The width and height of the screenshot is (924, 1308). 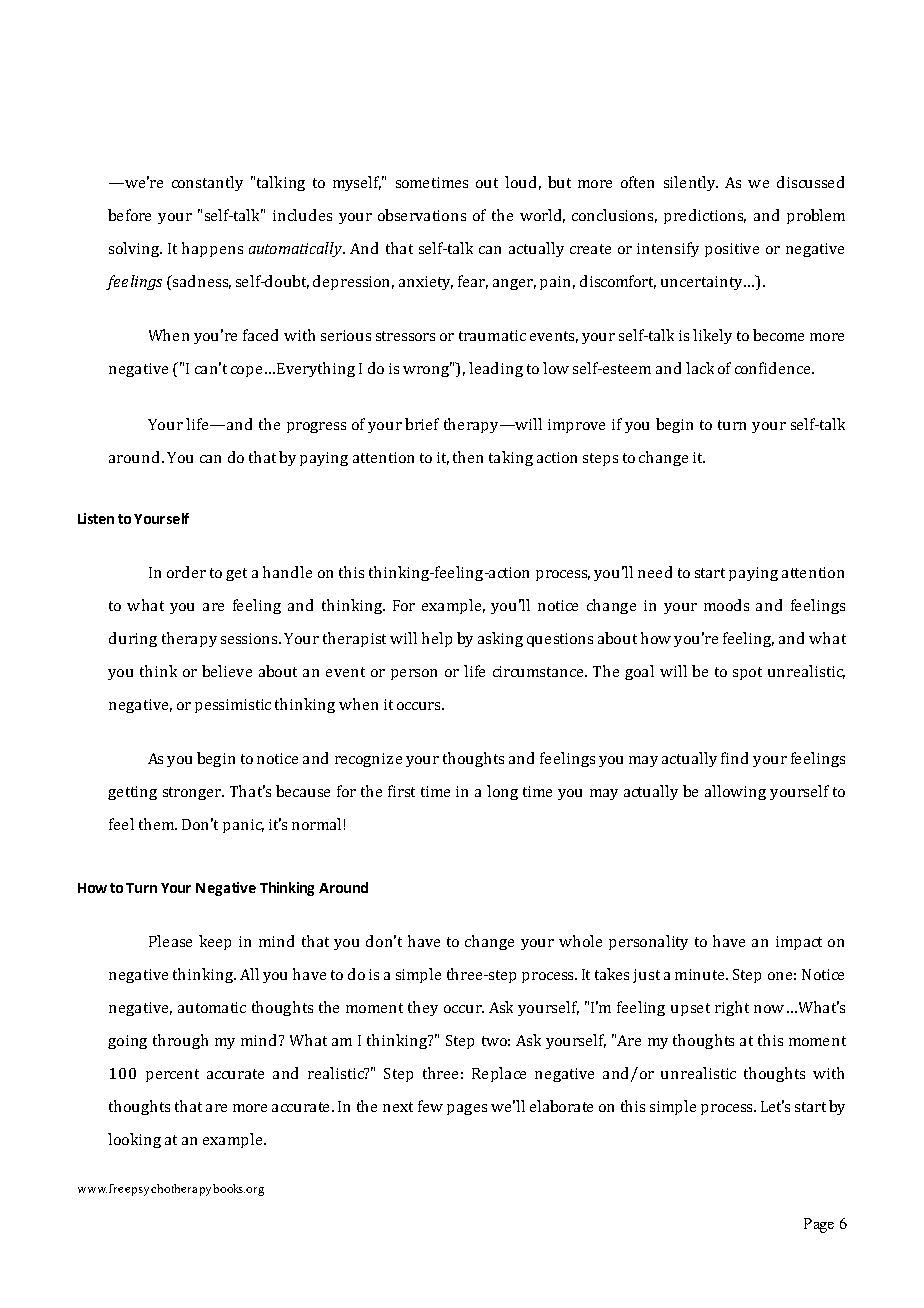 I want to click on predictions, so click(x=705, y=216).
